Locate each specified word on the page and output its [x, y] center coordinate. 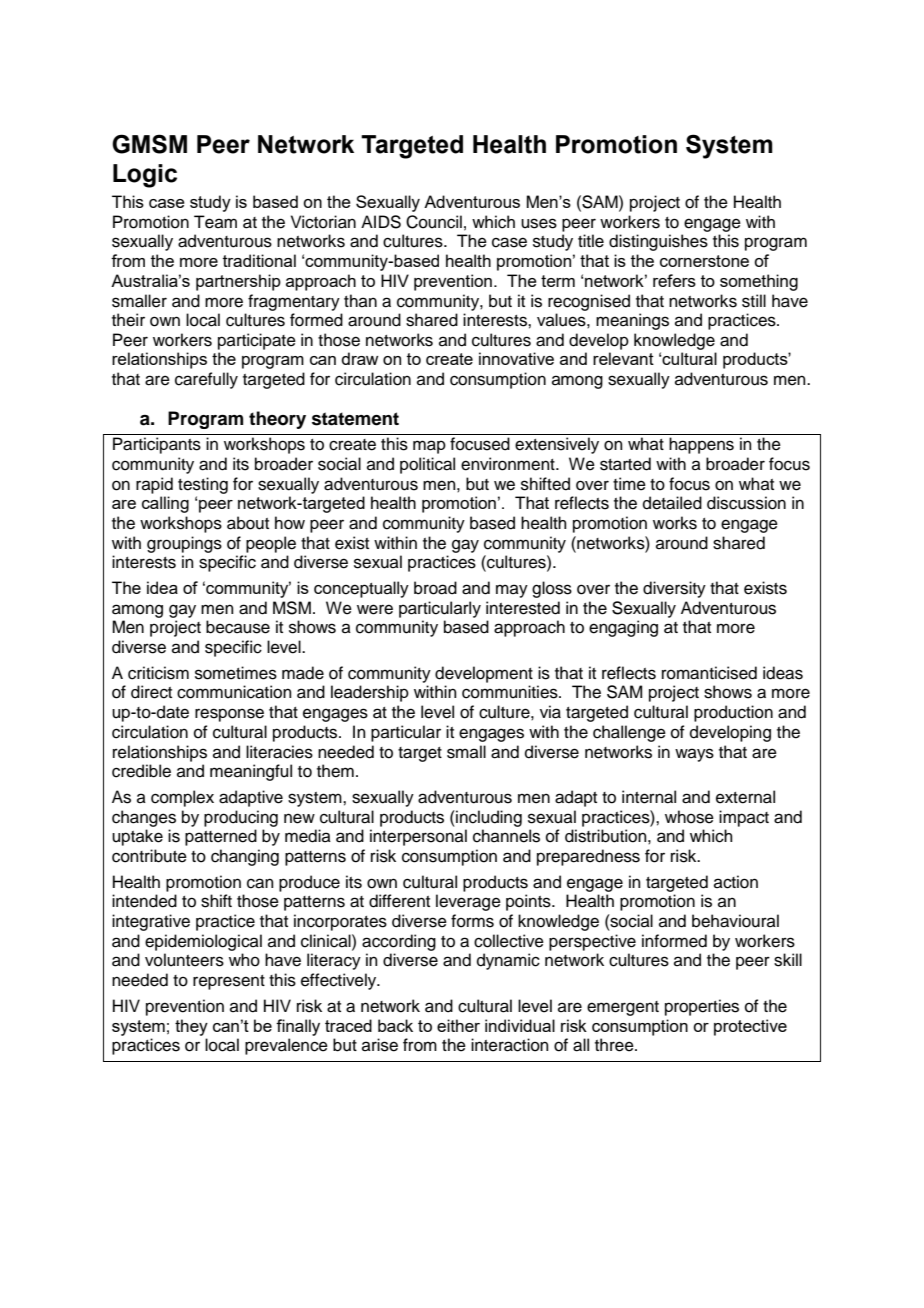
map [429, 447]
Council [434, 222]
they [191, 1027]
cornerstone [704, 261]
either [458, 1025]
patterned [221, 837]
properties [702, 1007]
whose [689, 817]
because [238, 627]
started [625, 464]
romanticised [709, 673]
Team [215, 222]
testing [203, 485]
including [488, 818]
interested [523, 608]
